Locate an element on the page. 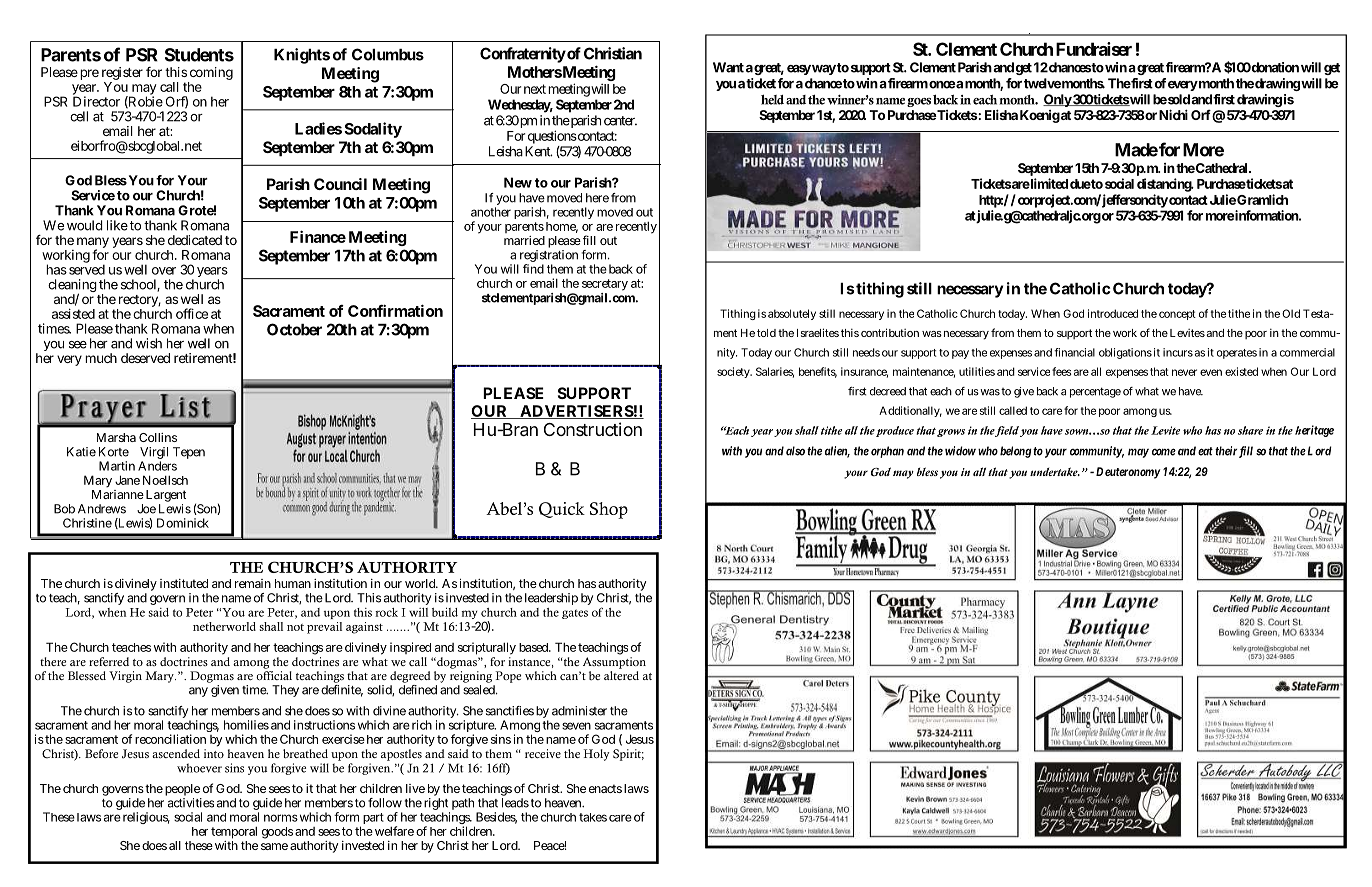 The height and width of the image is (887, 1372). enacts is located at coordinates (605, 788).
